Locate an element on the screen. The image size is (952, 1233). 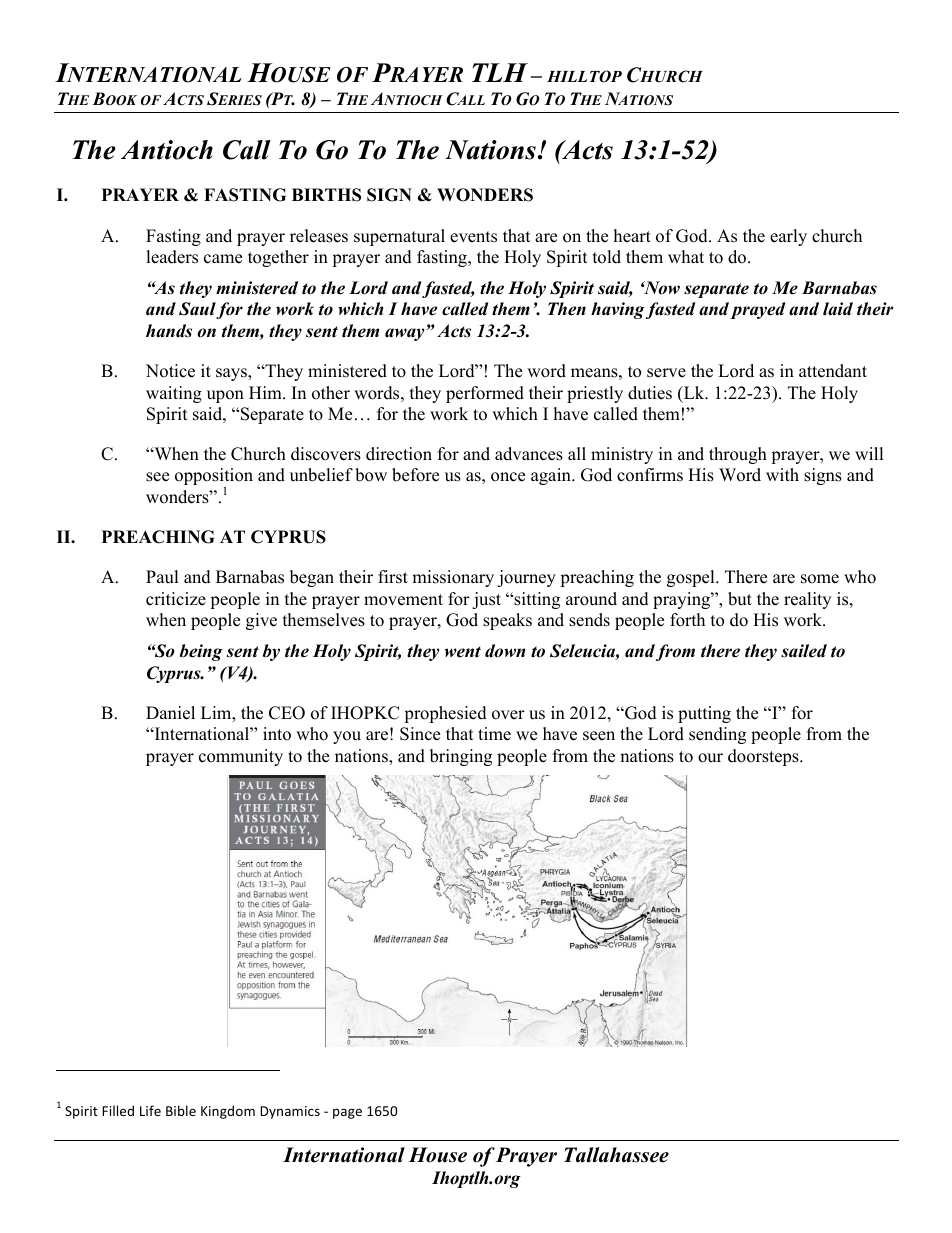
early is located at coordinates (788, 237).
